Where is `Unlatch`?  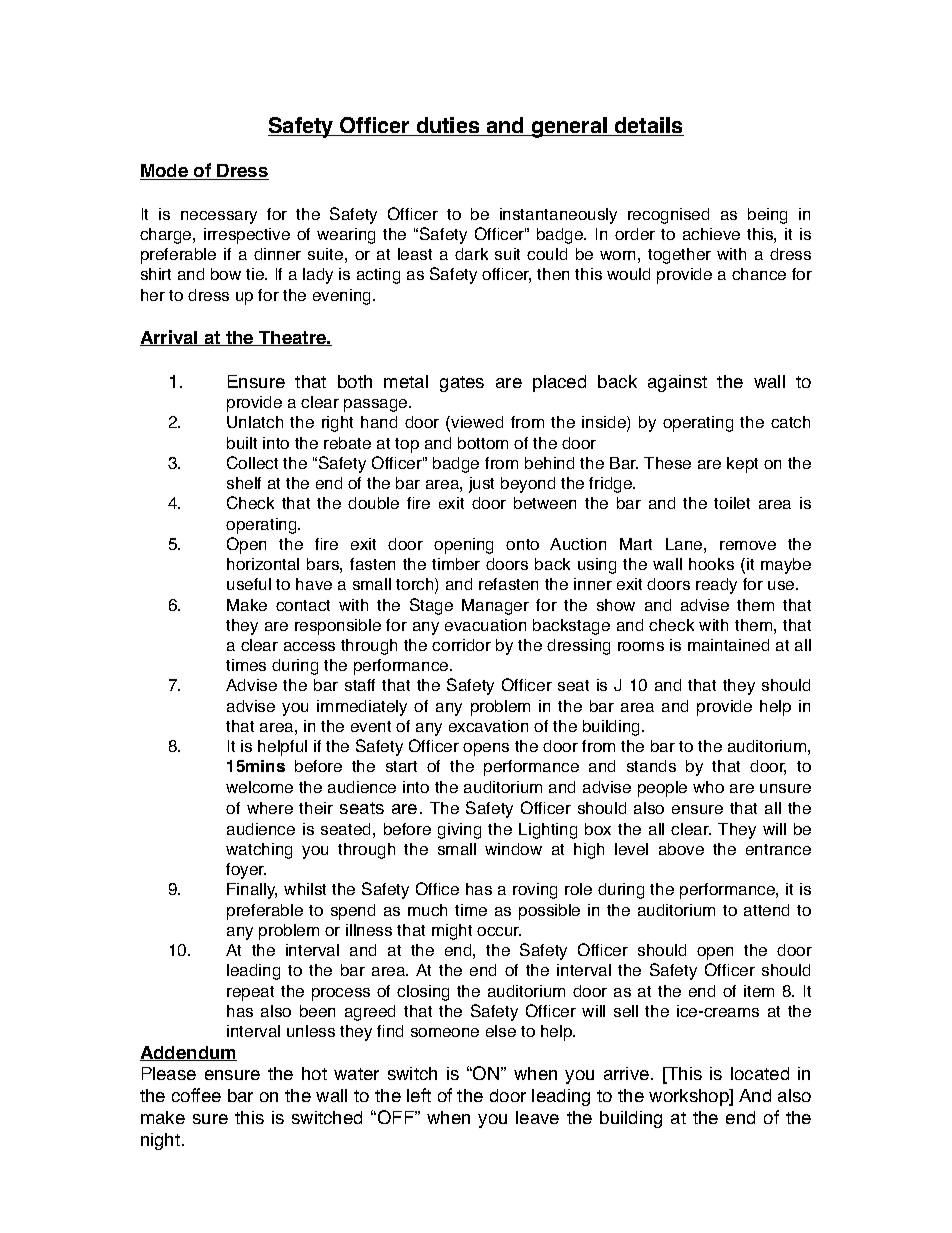
Unlatch is located at coordinates (255, 422).
